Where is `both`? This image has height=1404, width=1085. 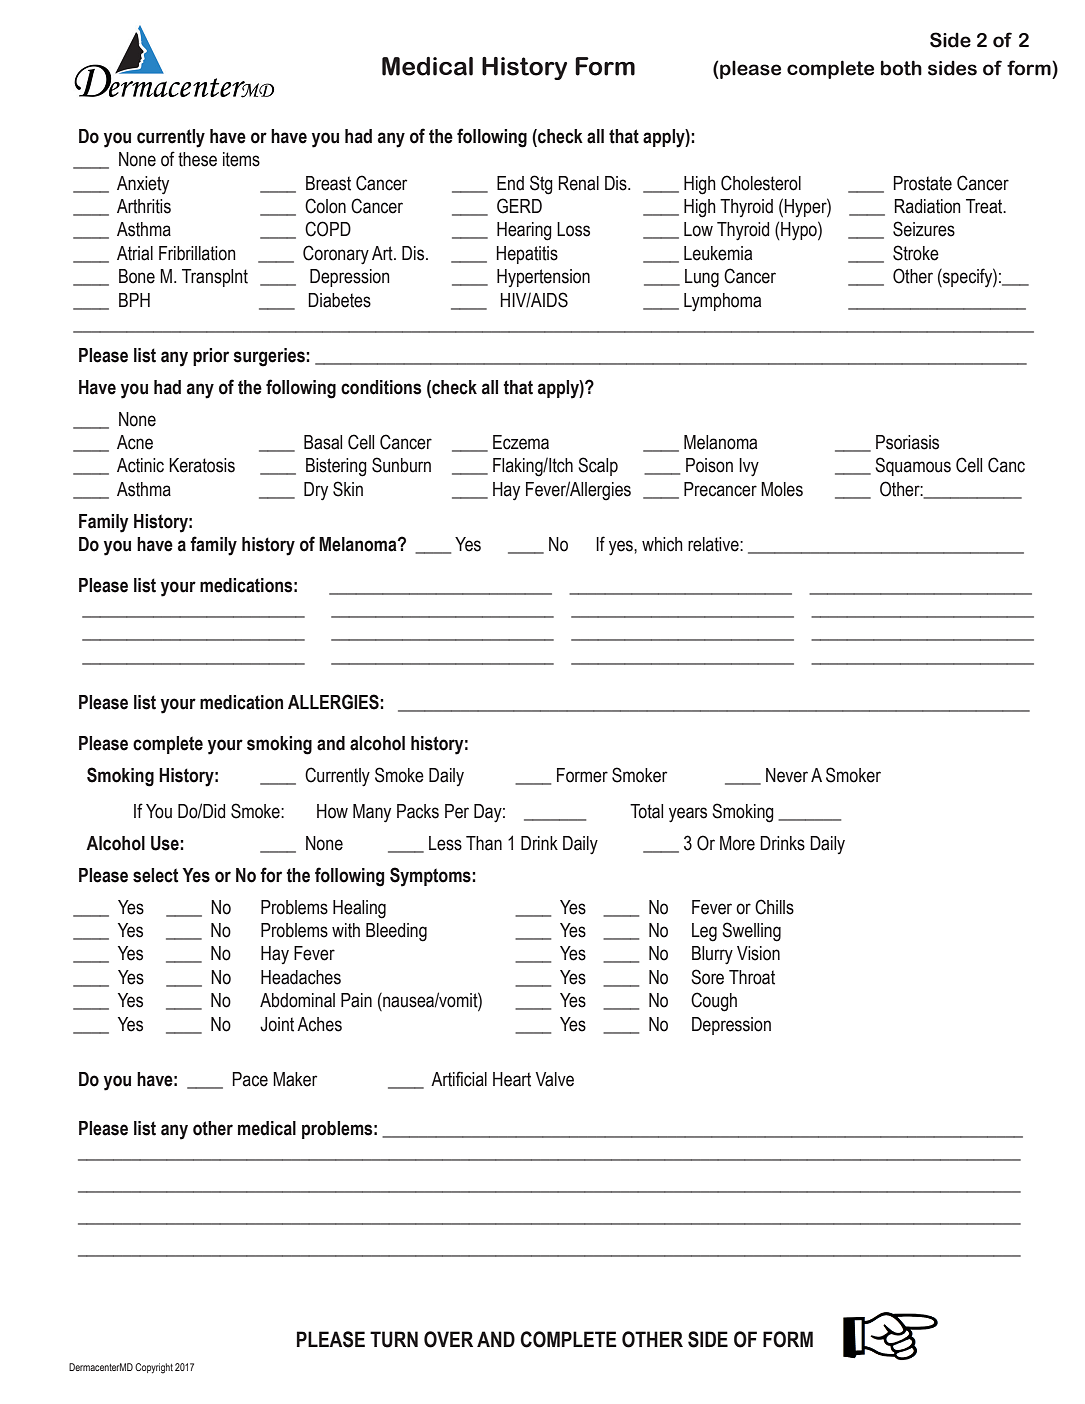 both is located at coordinates (901, 68).
